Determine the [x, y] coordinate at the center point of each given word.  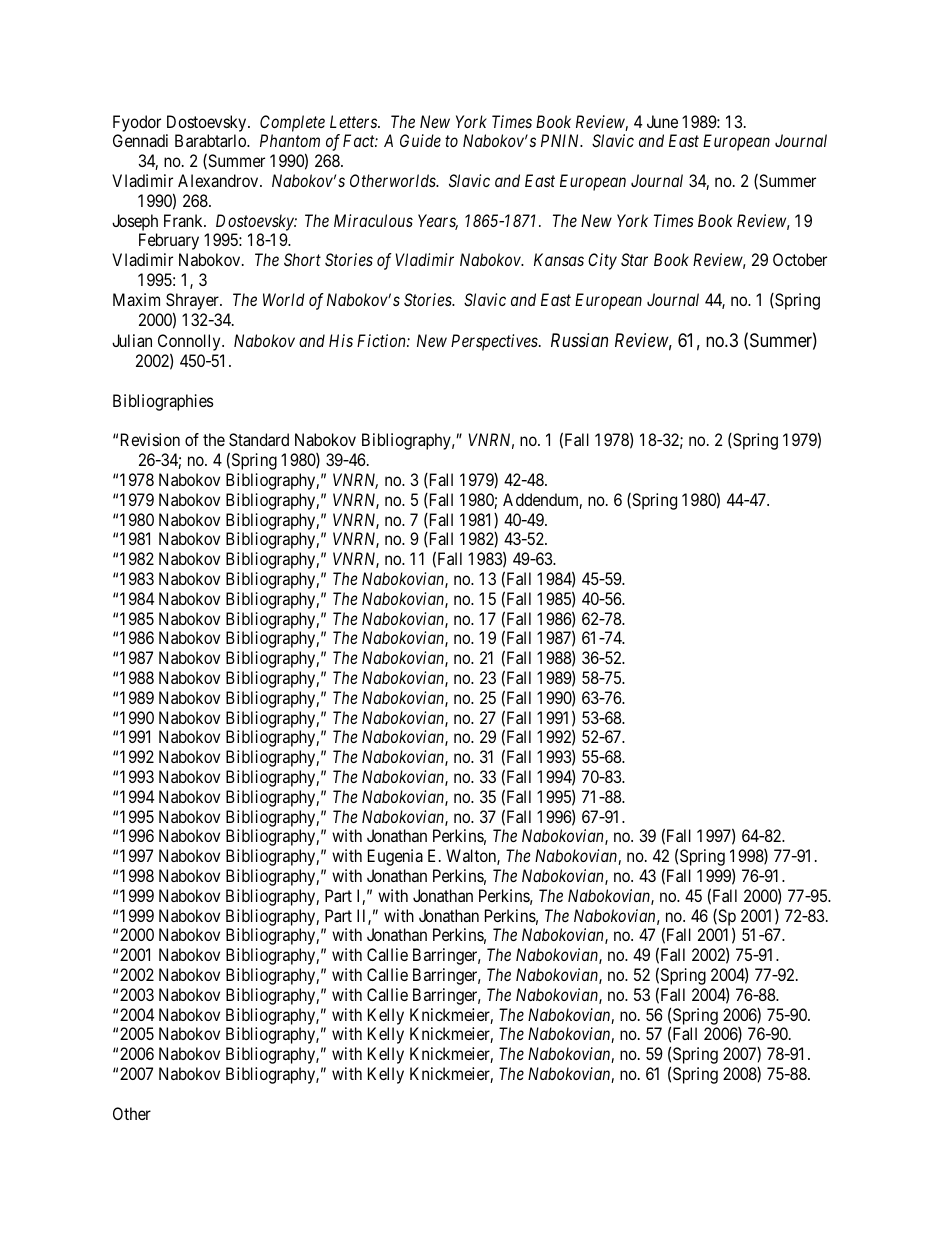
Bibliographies [163, 402]
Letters [354, 121]
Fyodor [137, 123]
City [602, 261]
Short [302, 259]
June [662, 121]
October [800, 259]
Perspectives [495, 342]
